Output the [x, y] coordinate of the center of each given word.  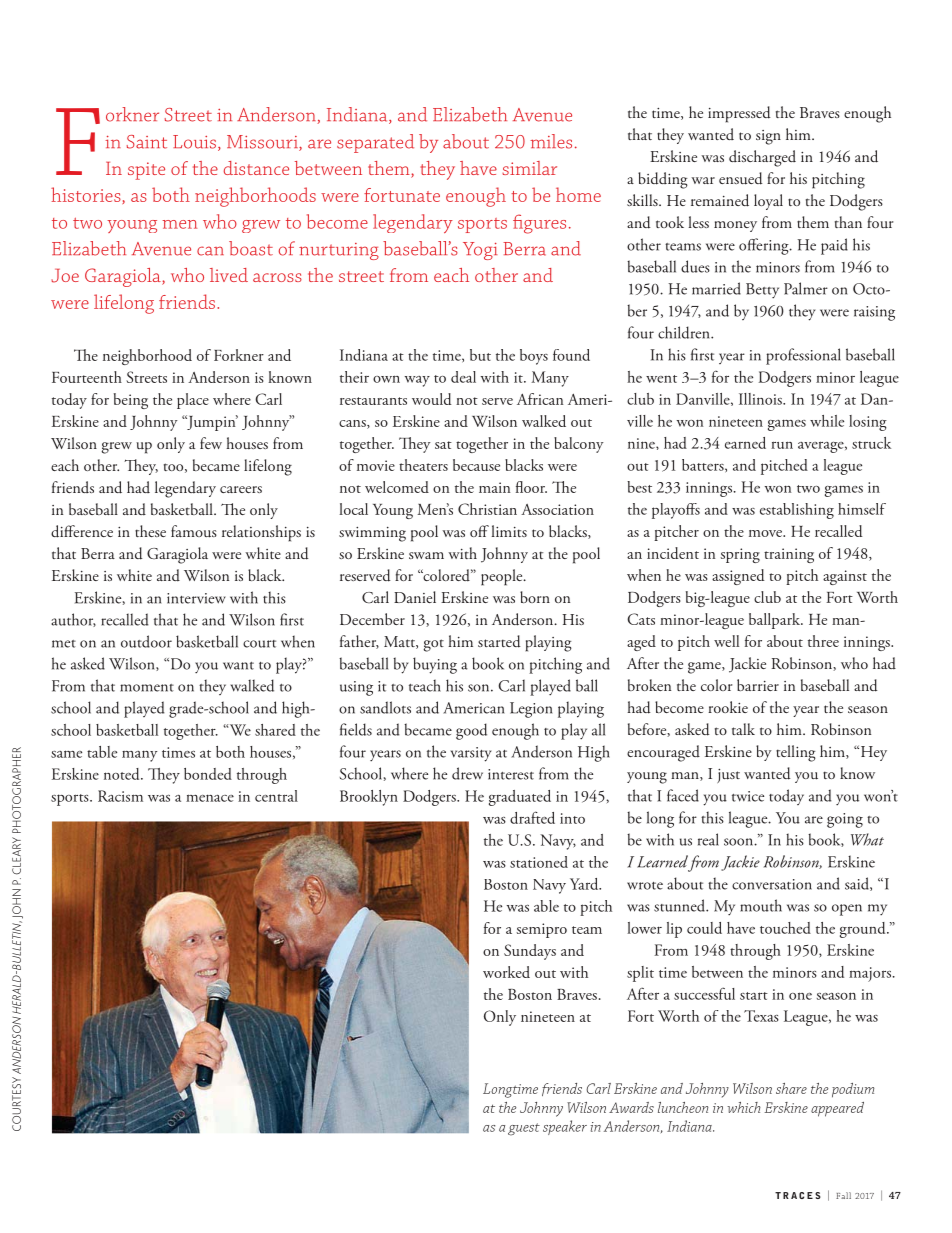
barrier [758, 685]
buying [435, 665]
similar [529, 168]
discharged [762, 158]
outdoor [146, 641]
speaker [565, 1127]
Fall [843, 1195]
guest [524, 1129]
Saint [147, 142]
